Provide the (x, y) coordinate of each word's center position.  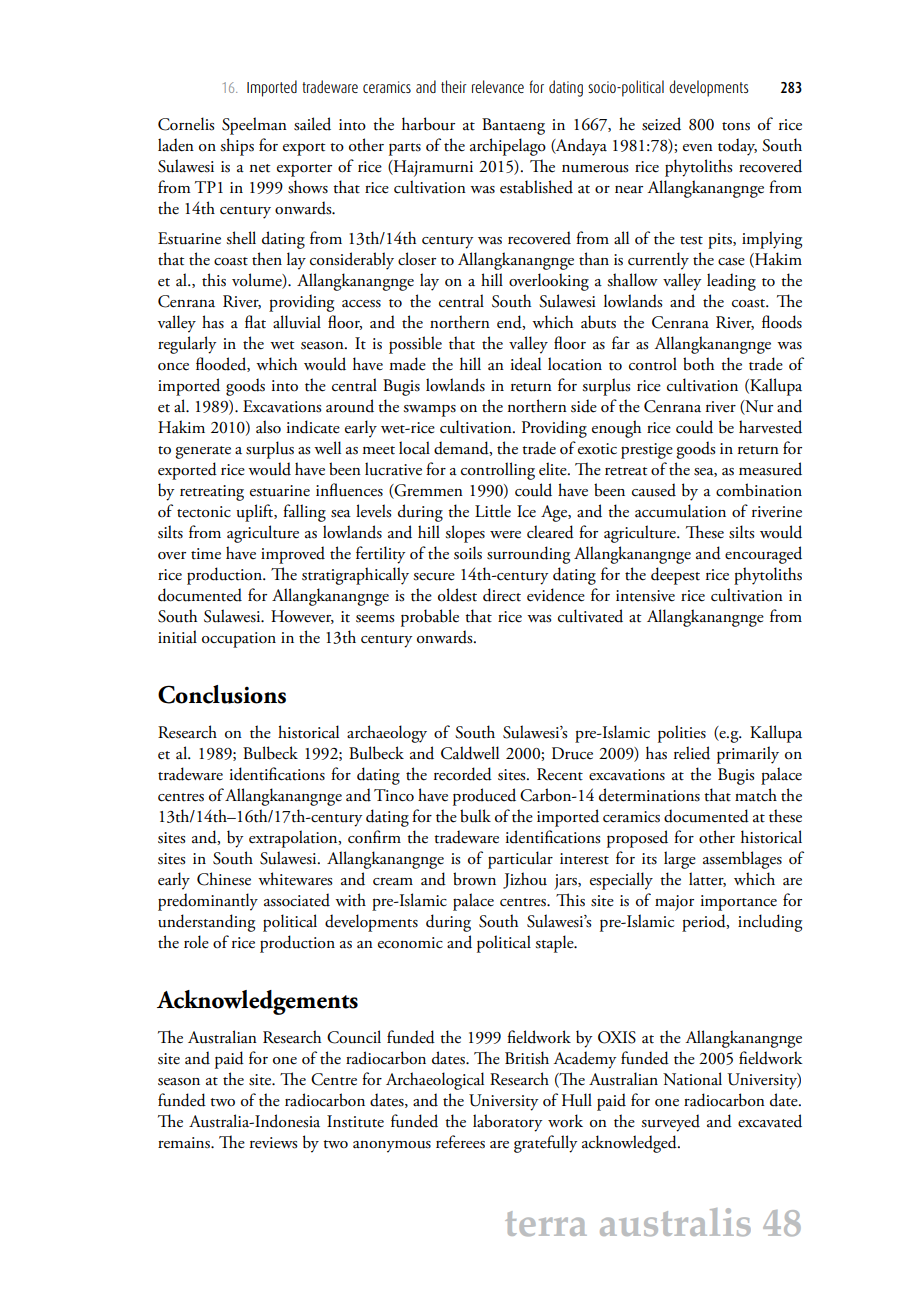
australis (675, 1222)
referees (460, 1142)
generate (203, 452)
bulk (475, 816)
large (680, 860)
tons (736, 126)
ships (237, 147)
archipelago (508, 147)
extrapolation (294, 839)
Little (493, 511)
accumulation (680, 511)
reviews (274, 1143)
